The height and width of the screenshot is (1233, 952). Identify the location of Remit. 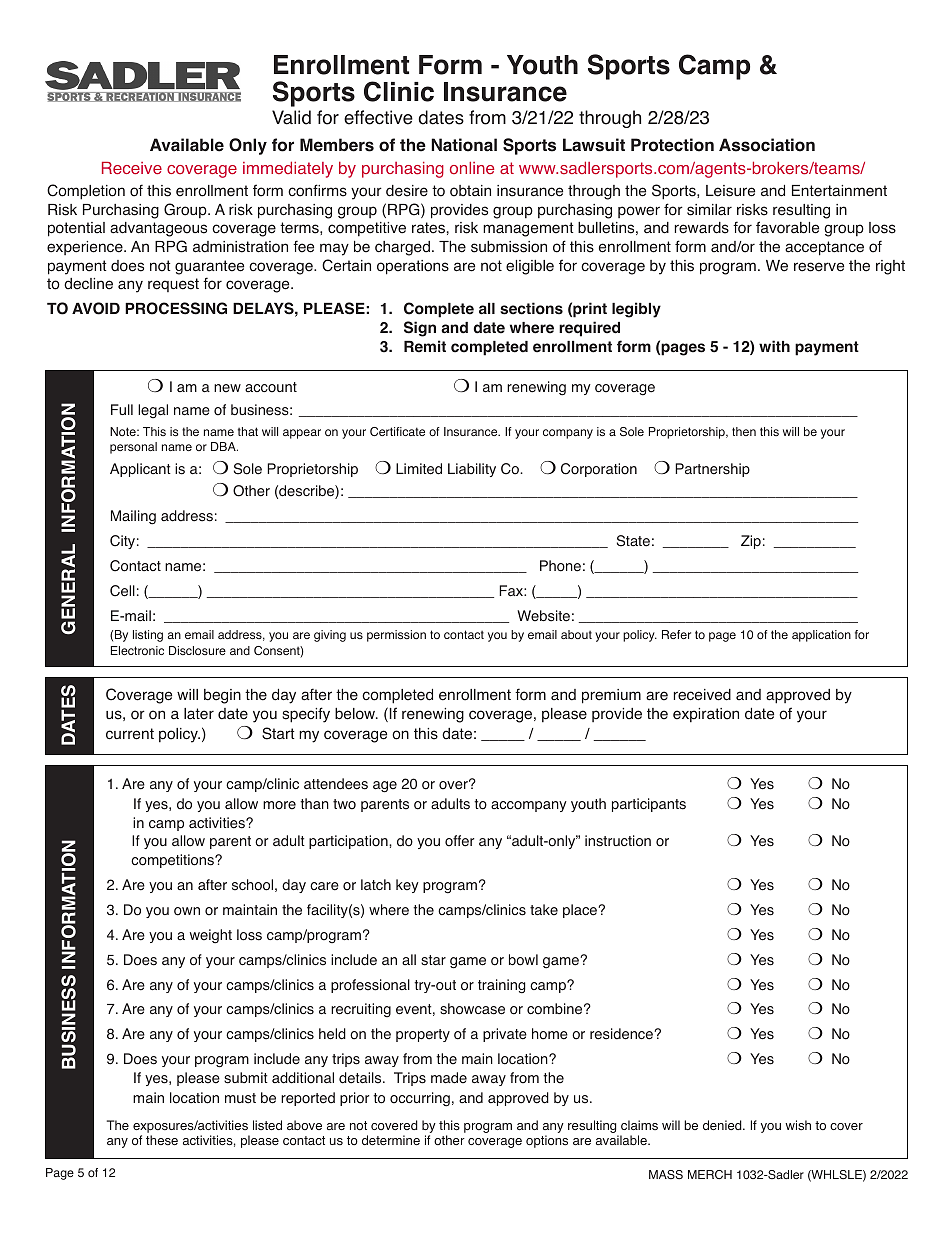
(425, 346).
